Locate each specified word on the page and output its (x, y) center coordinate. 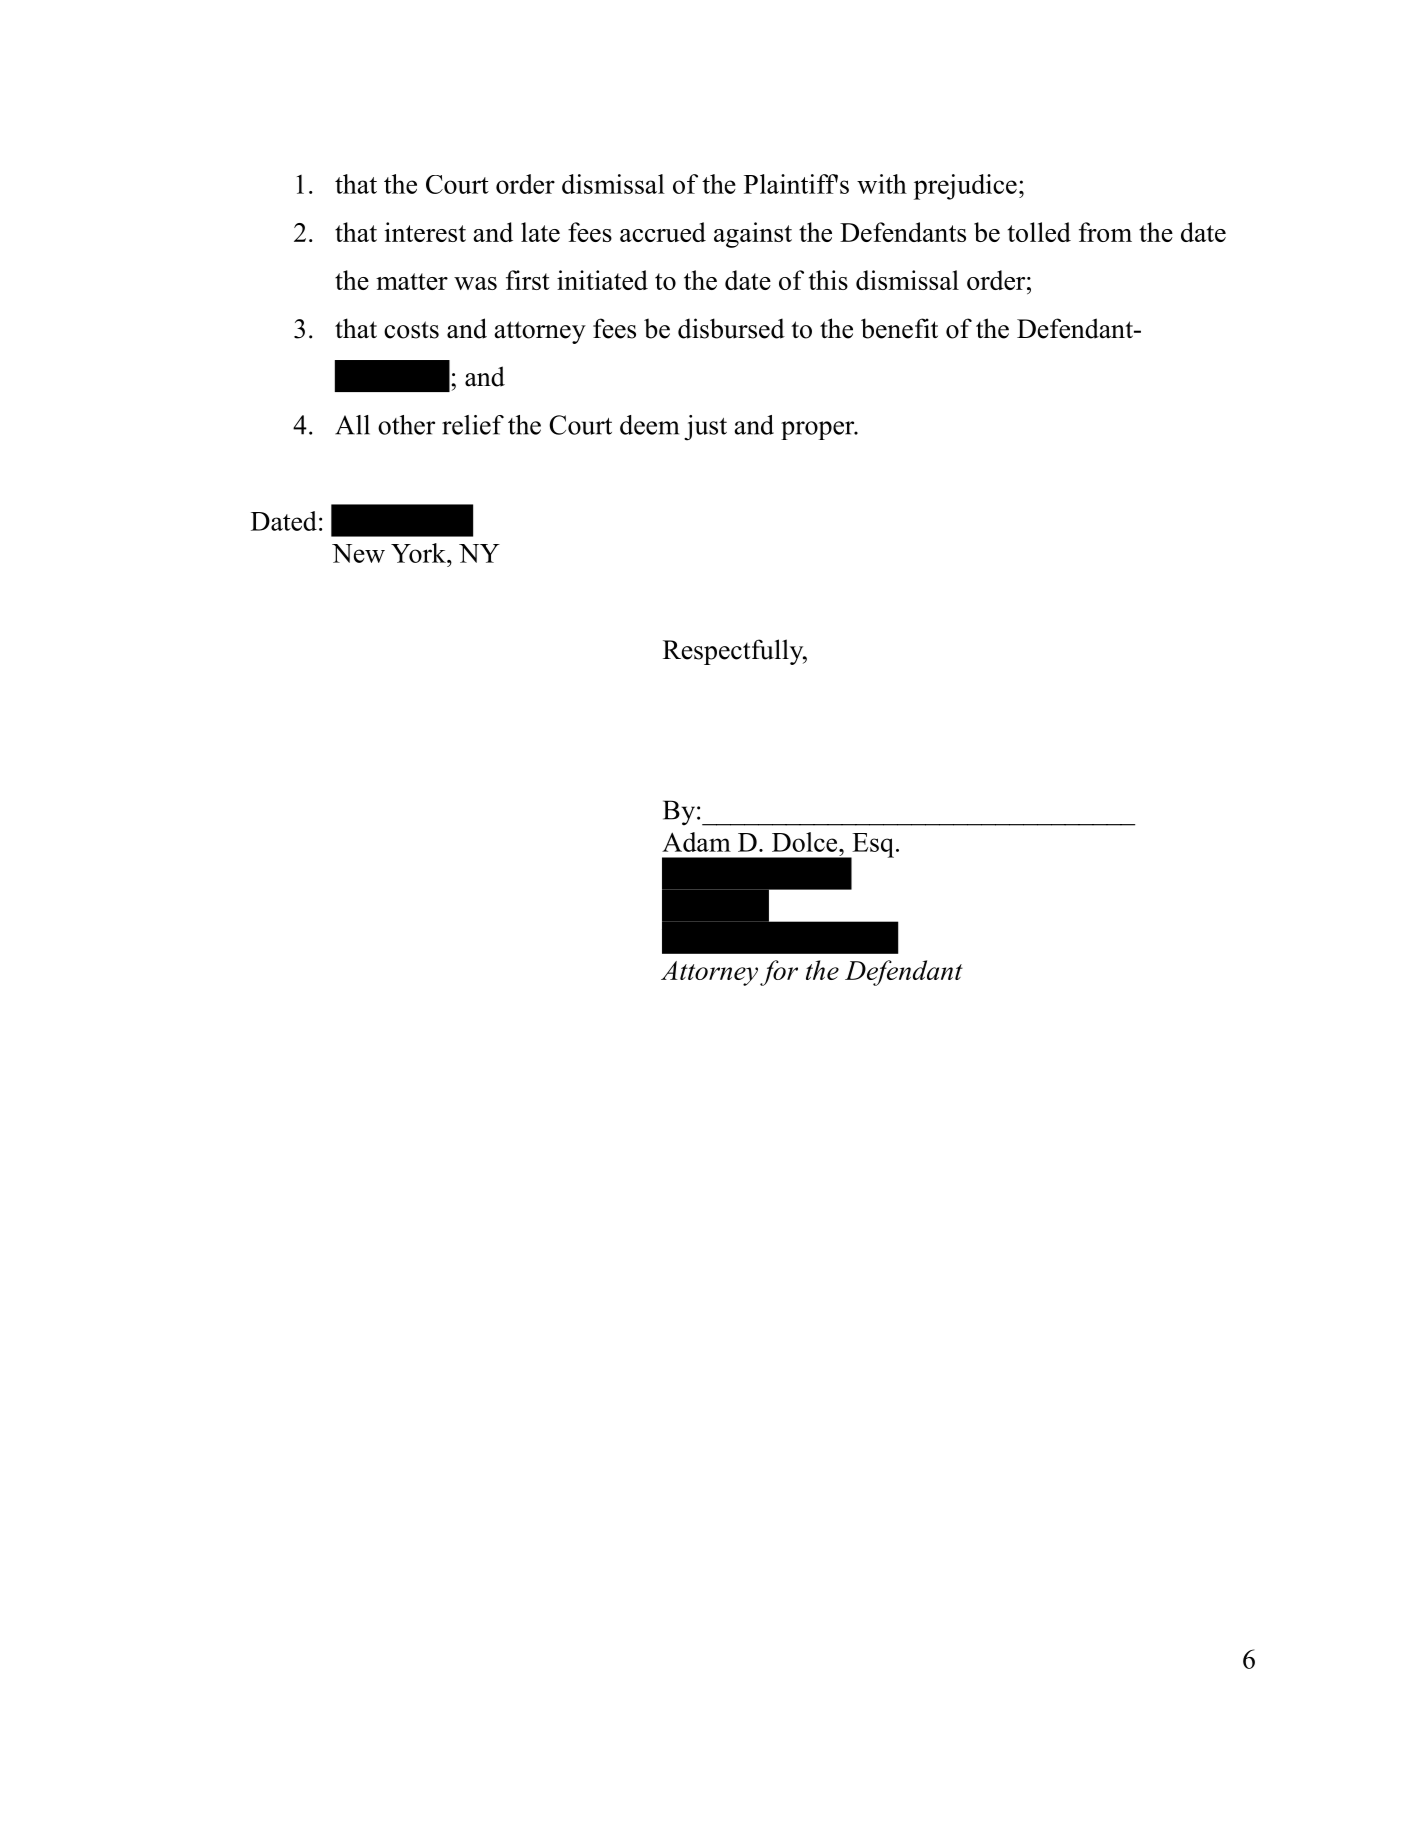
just (705, 428)
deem (649, 425)
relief (473, 425)
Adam (696, 842)
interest (425, 232)
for (779, 973)
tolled (1039, 232)
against (753, 235)
